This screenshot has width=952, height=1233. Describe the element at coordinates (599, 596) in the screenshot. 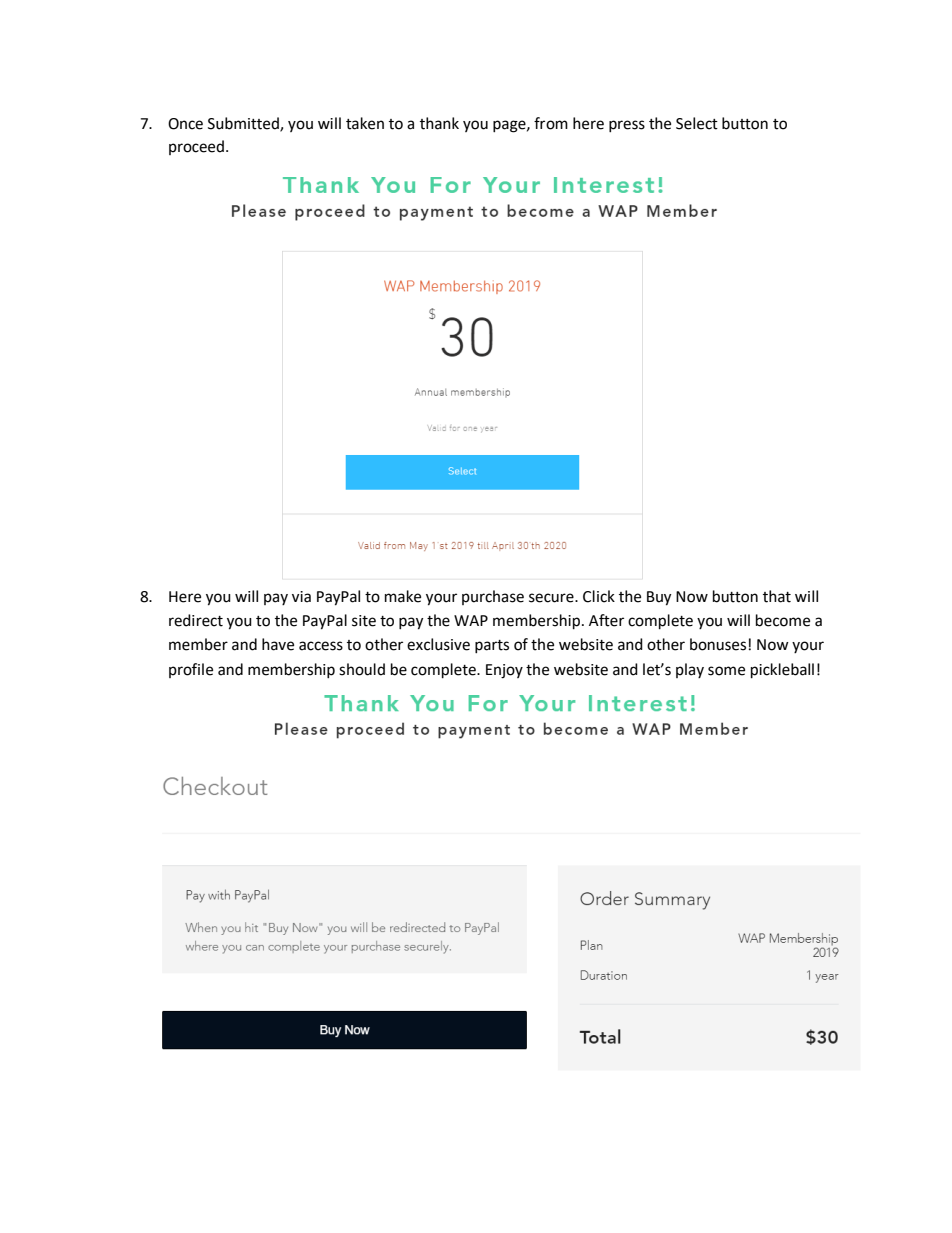

I see `Click` at that location.
